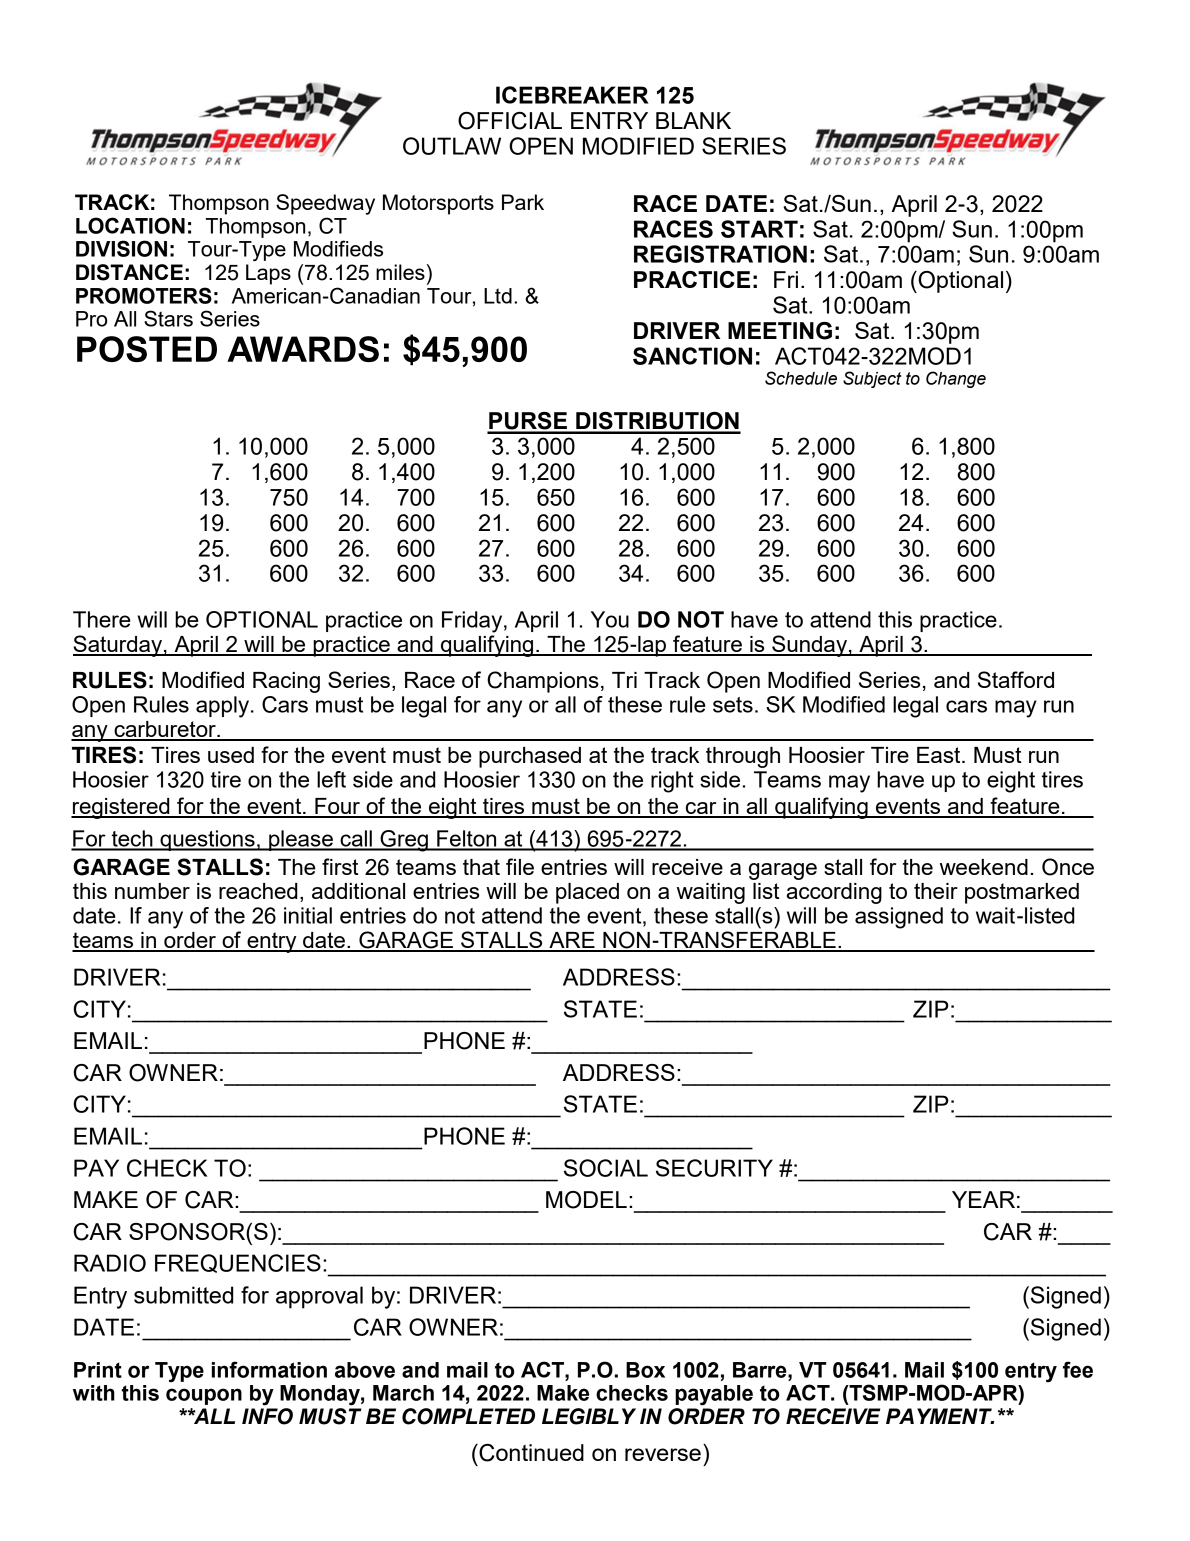 This page has width=1190, height=1541. I want to click on ICEBREAKER, so click(572, 95).
